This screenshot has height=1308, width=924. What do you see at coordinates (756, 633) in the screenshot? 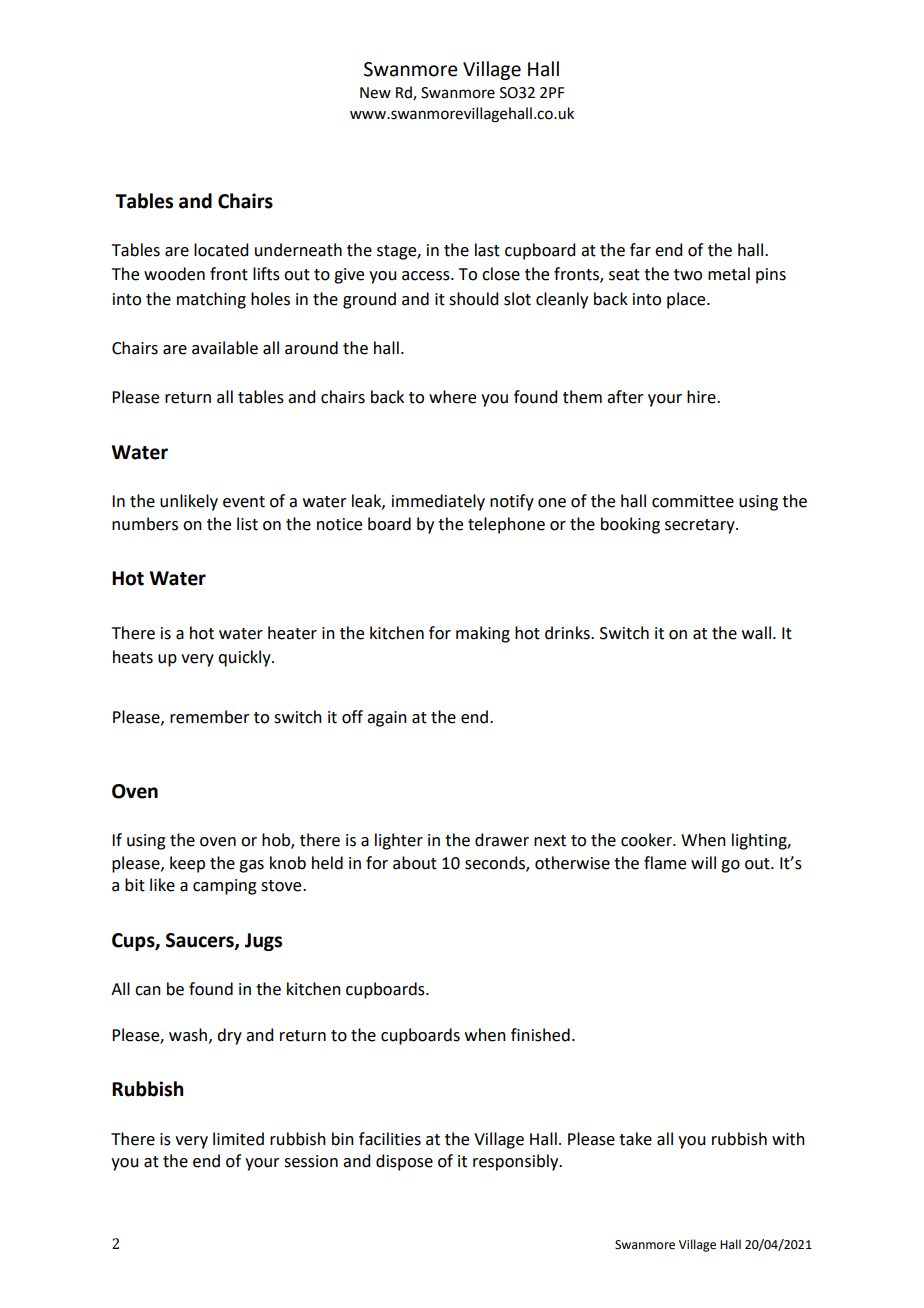
I see `wall` at bounding box center [756, 633].
